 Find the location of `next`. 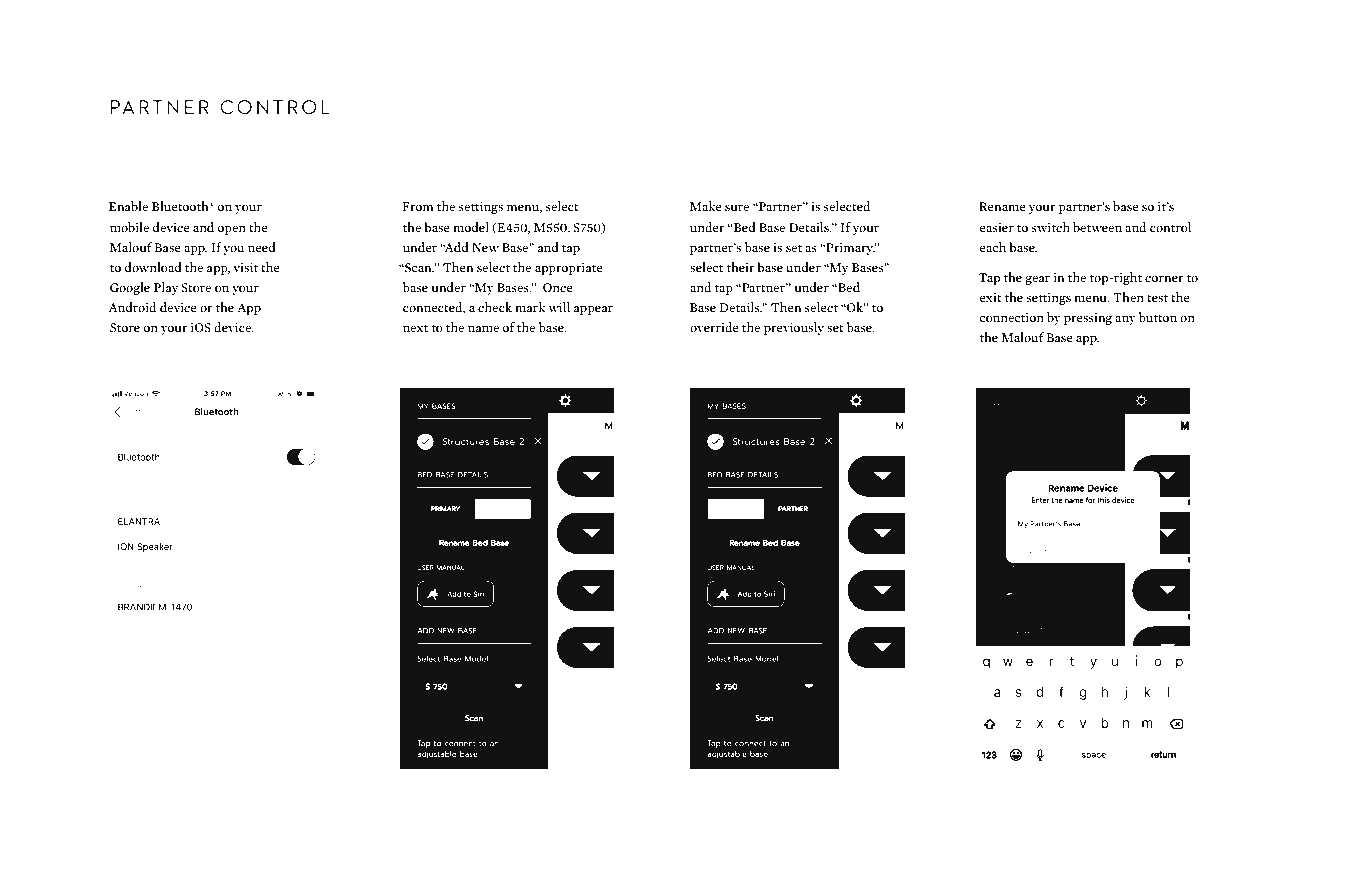

next is located at coordinates (415, 328).
